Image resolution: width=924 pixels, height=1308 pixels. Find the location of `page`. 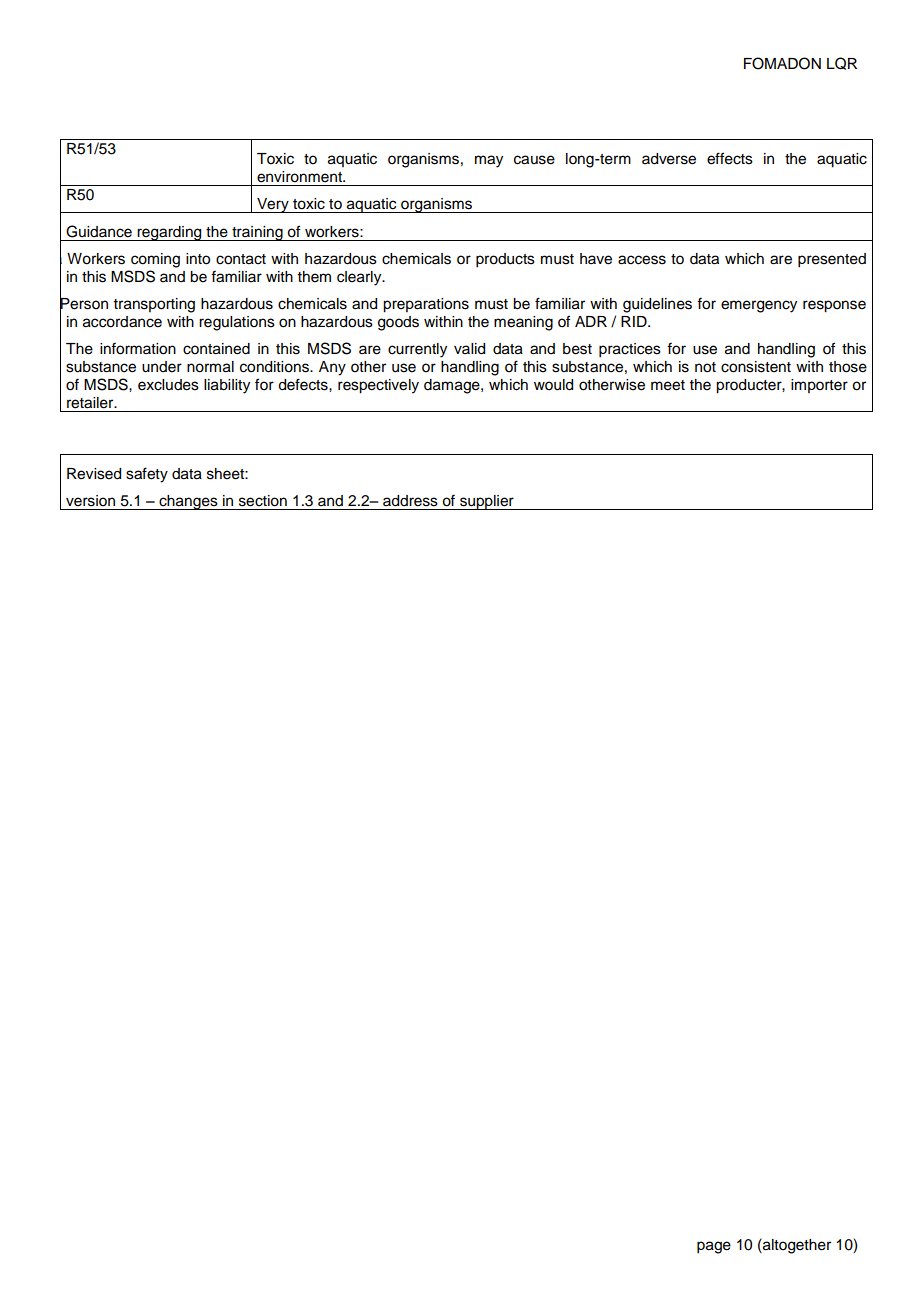

page is located at coordinates (714, 1247).
